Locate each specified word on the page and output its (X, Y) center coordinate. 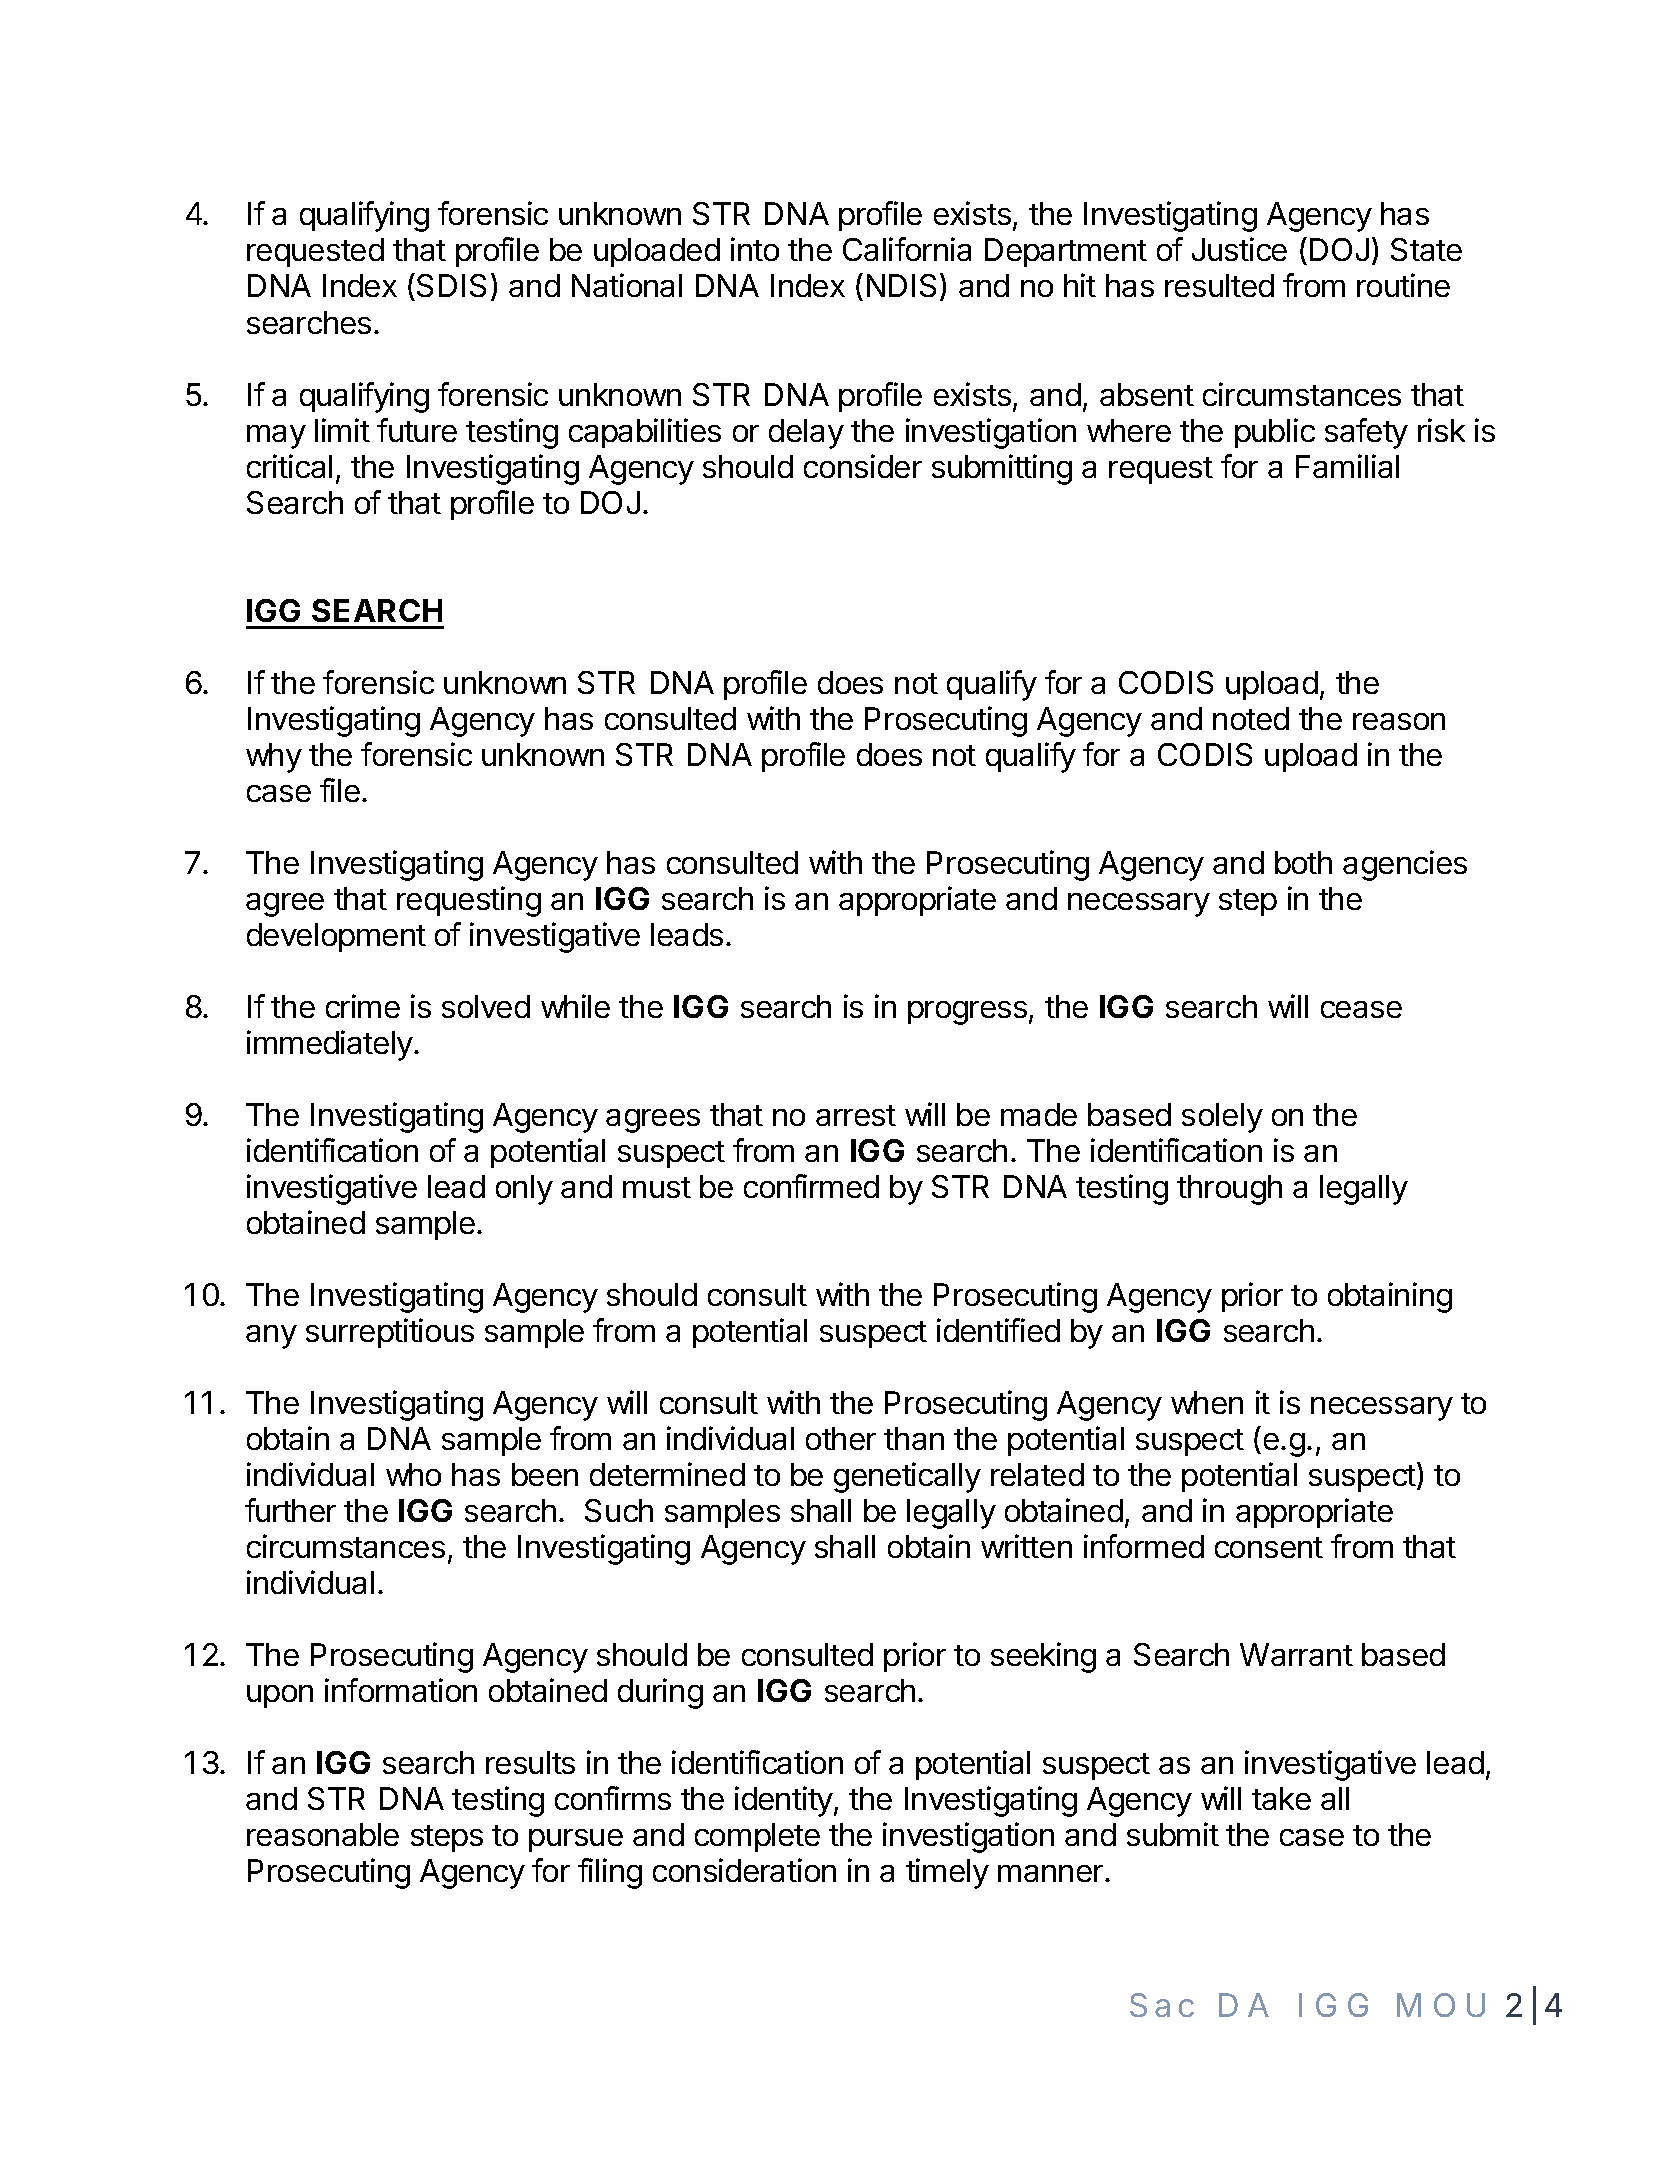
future (417, 430)
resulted (1219, 285)
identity (785, 1801)
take (1281, 1798)
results (530, 1762)
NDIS (901, 285)
